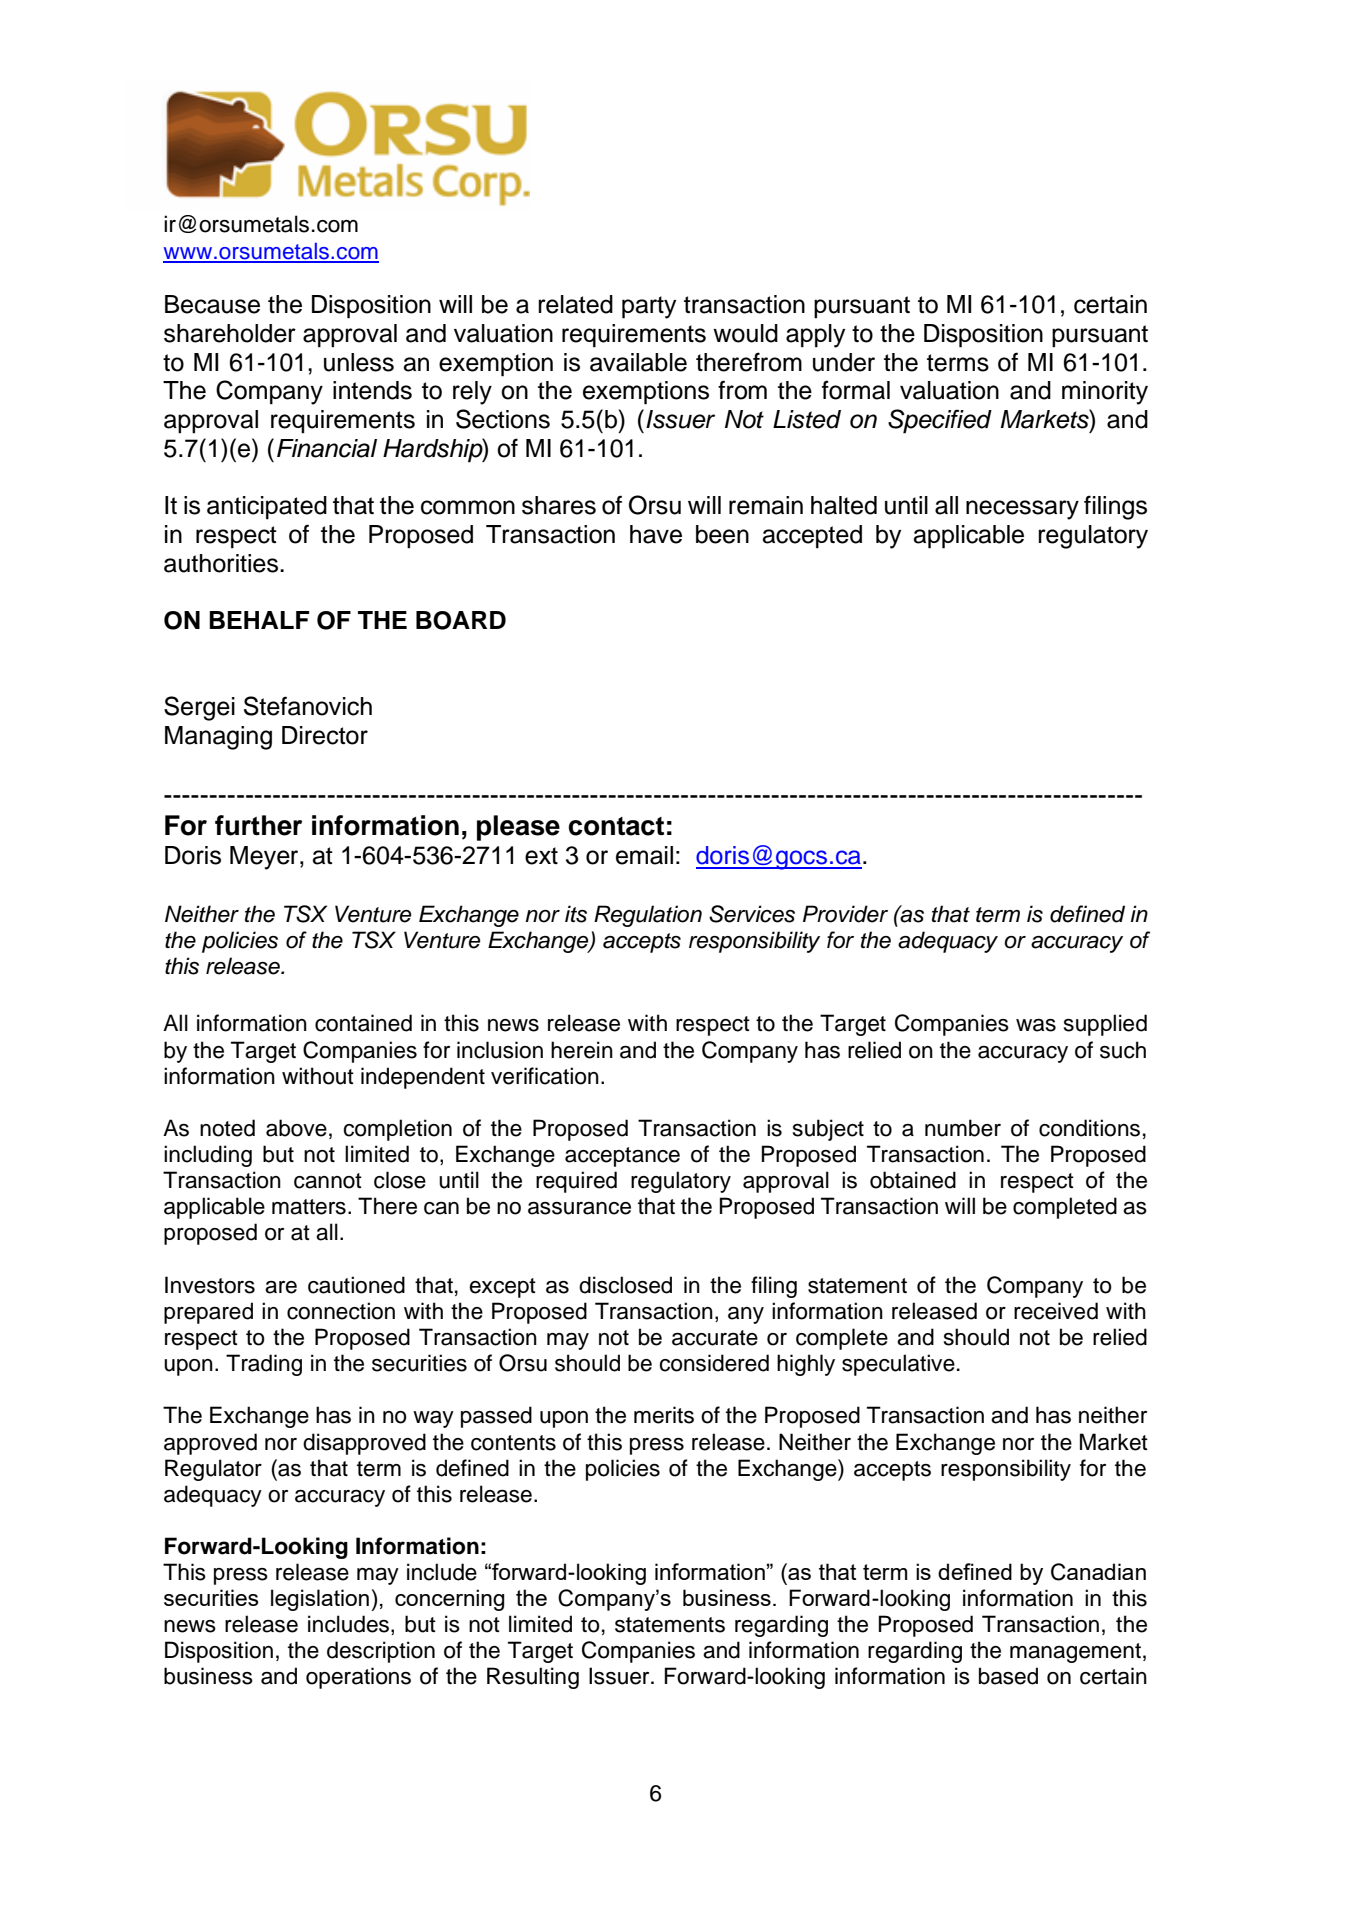  Describe the element at coordinates (1036, 1025) in the page. I see `was` at that location.
